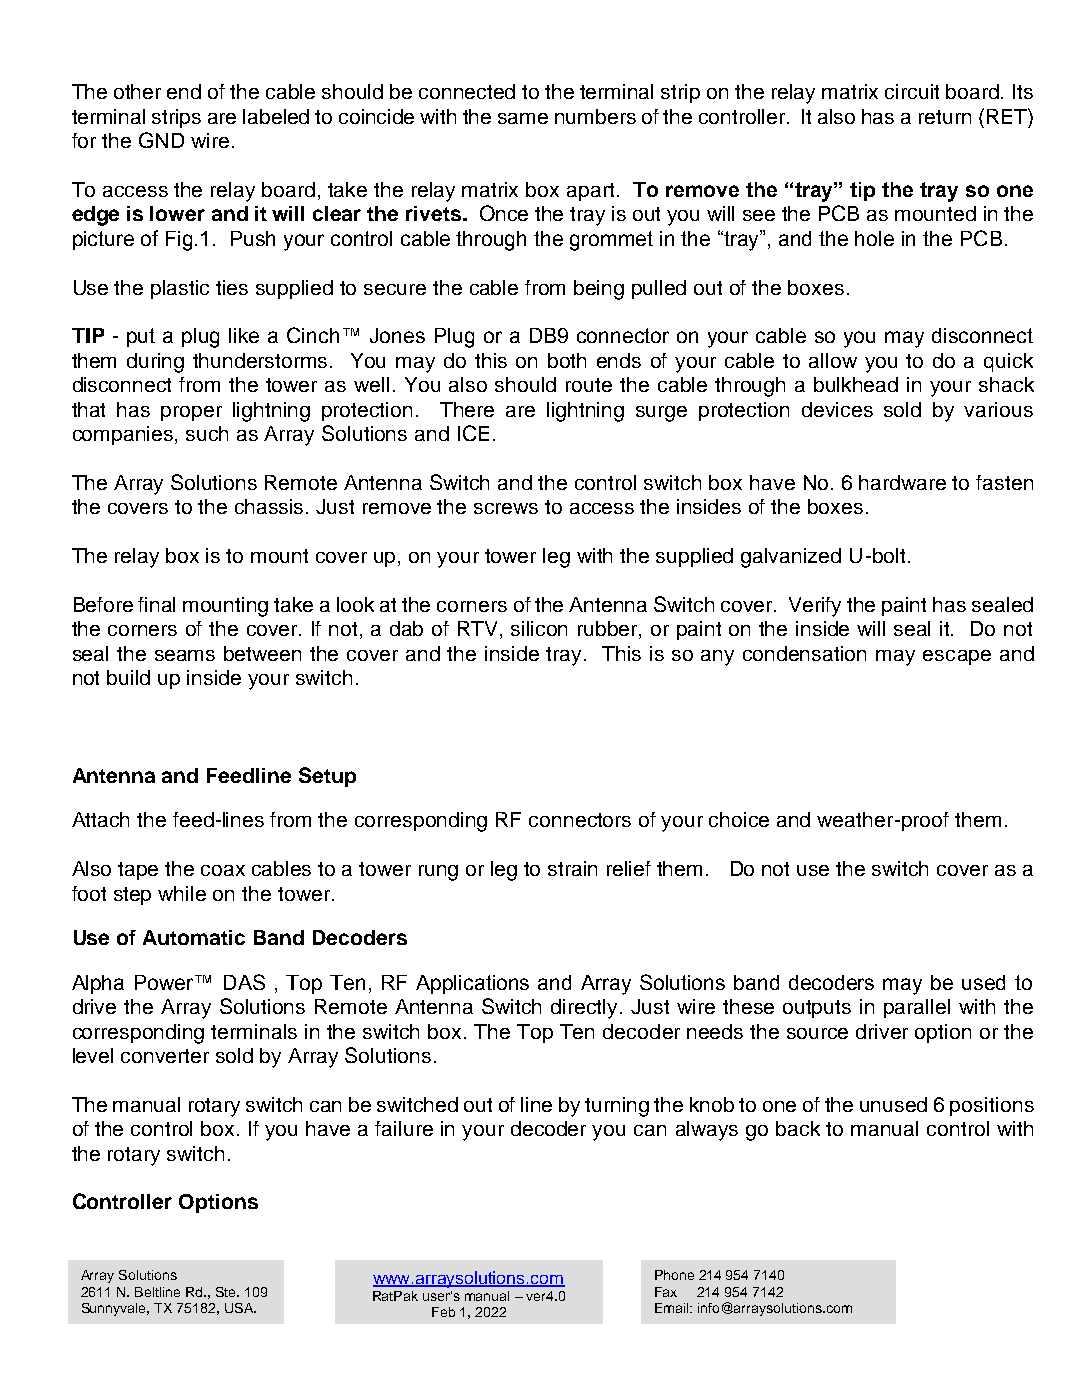 The height and width of the screenshot is (1400, 1082). I want to click on seams, so click(185, 655).
